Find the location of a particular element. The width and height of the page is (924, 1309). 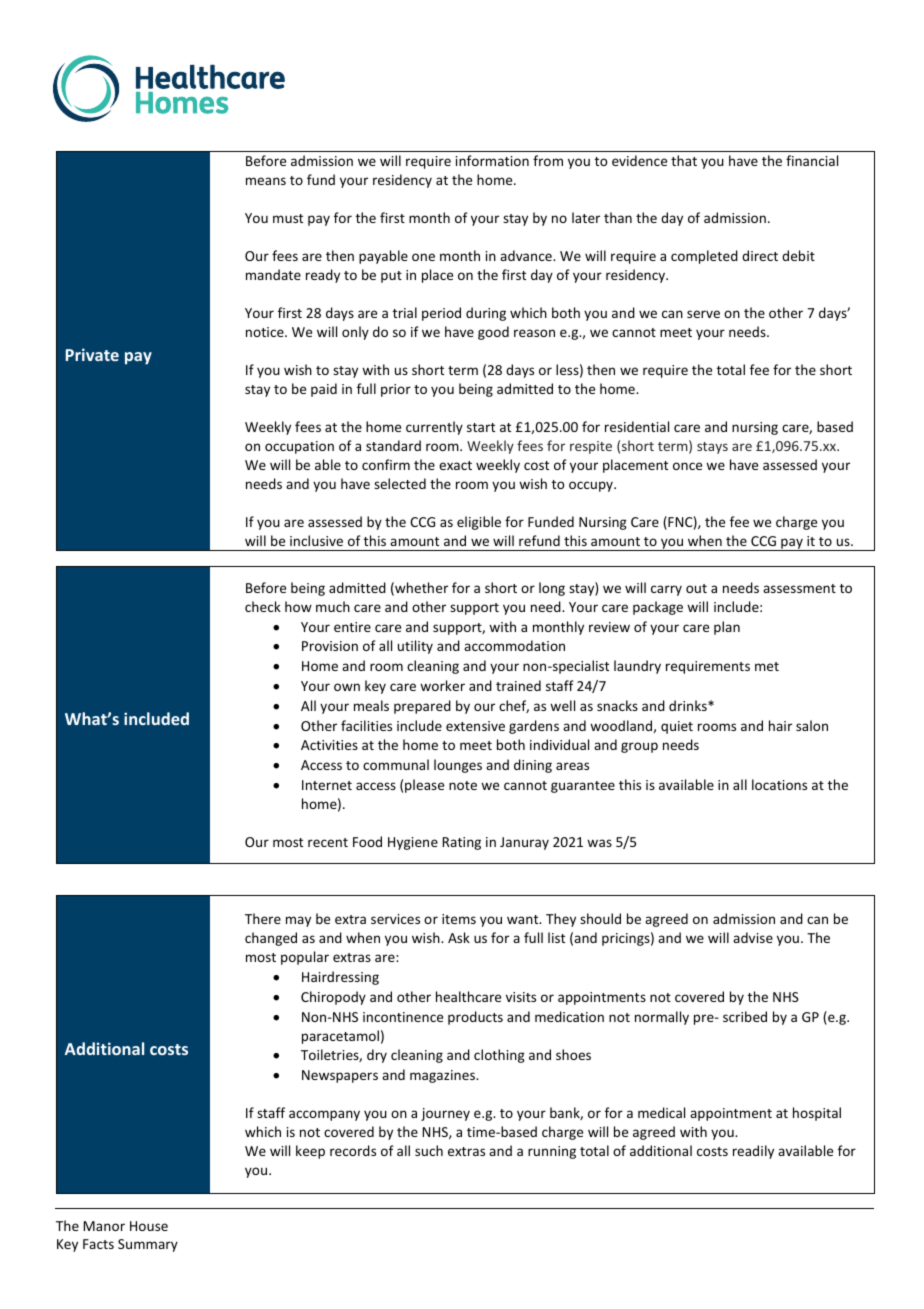

such is located at coordinates (429, 1150).
